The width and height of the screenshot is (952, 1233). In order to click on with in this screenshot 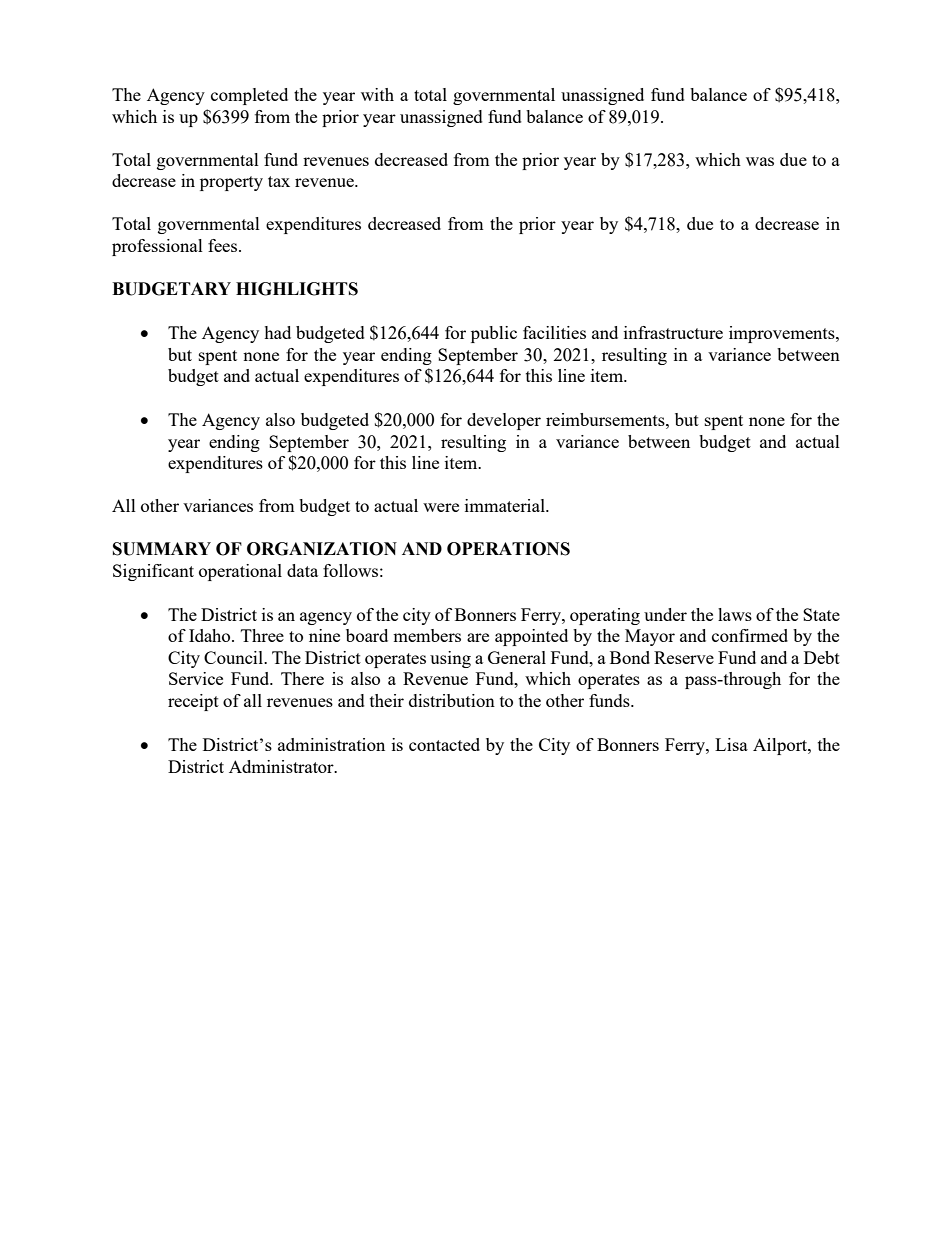, I will do `click(377, 94)`.
